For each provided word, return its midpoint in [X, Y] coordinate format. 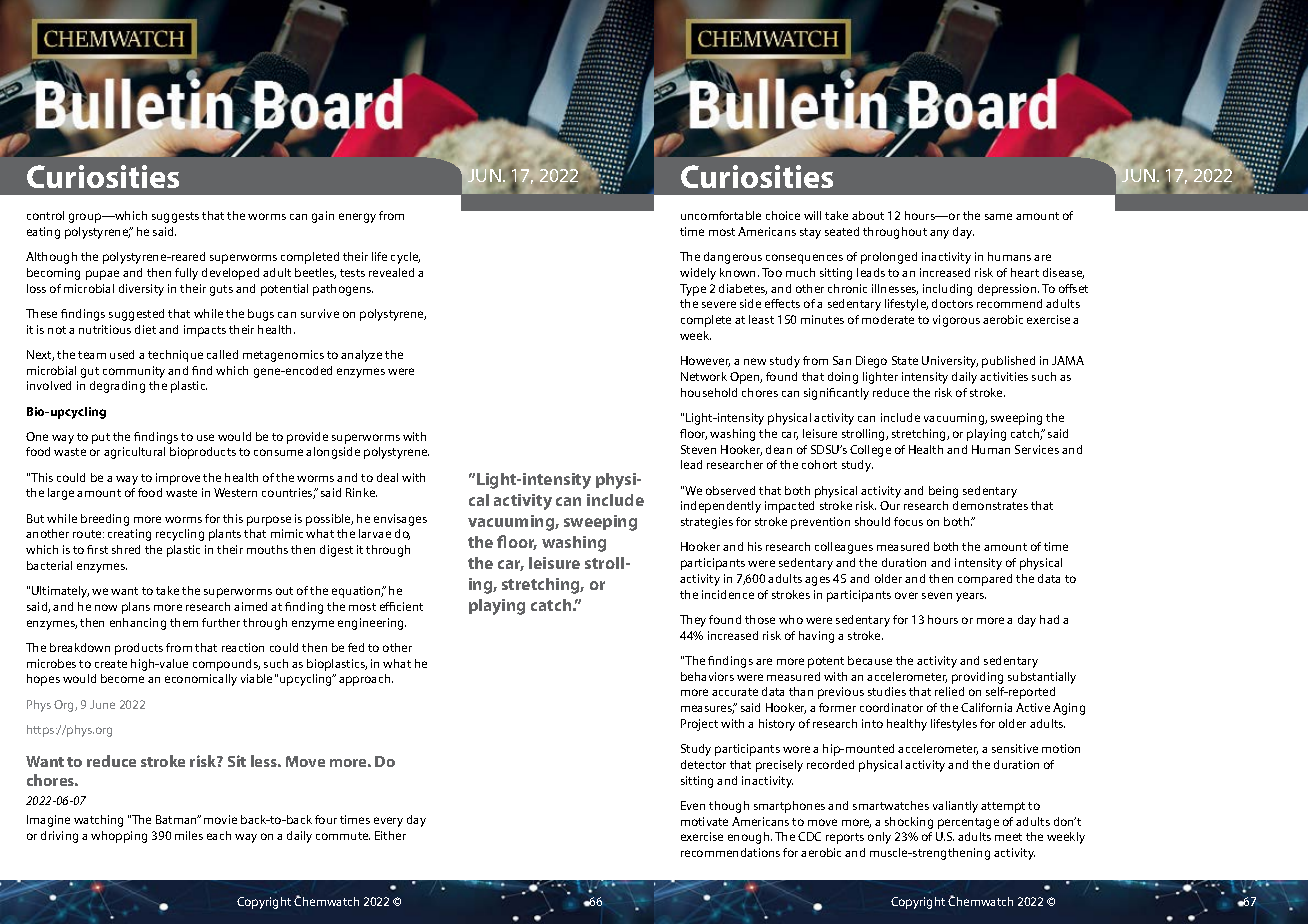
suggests [175, 217]
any [939, 234]
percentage [968, 823]
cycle [405, 258]
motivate [704, 821]
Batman [177, 819]
